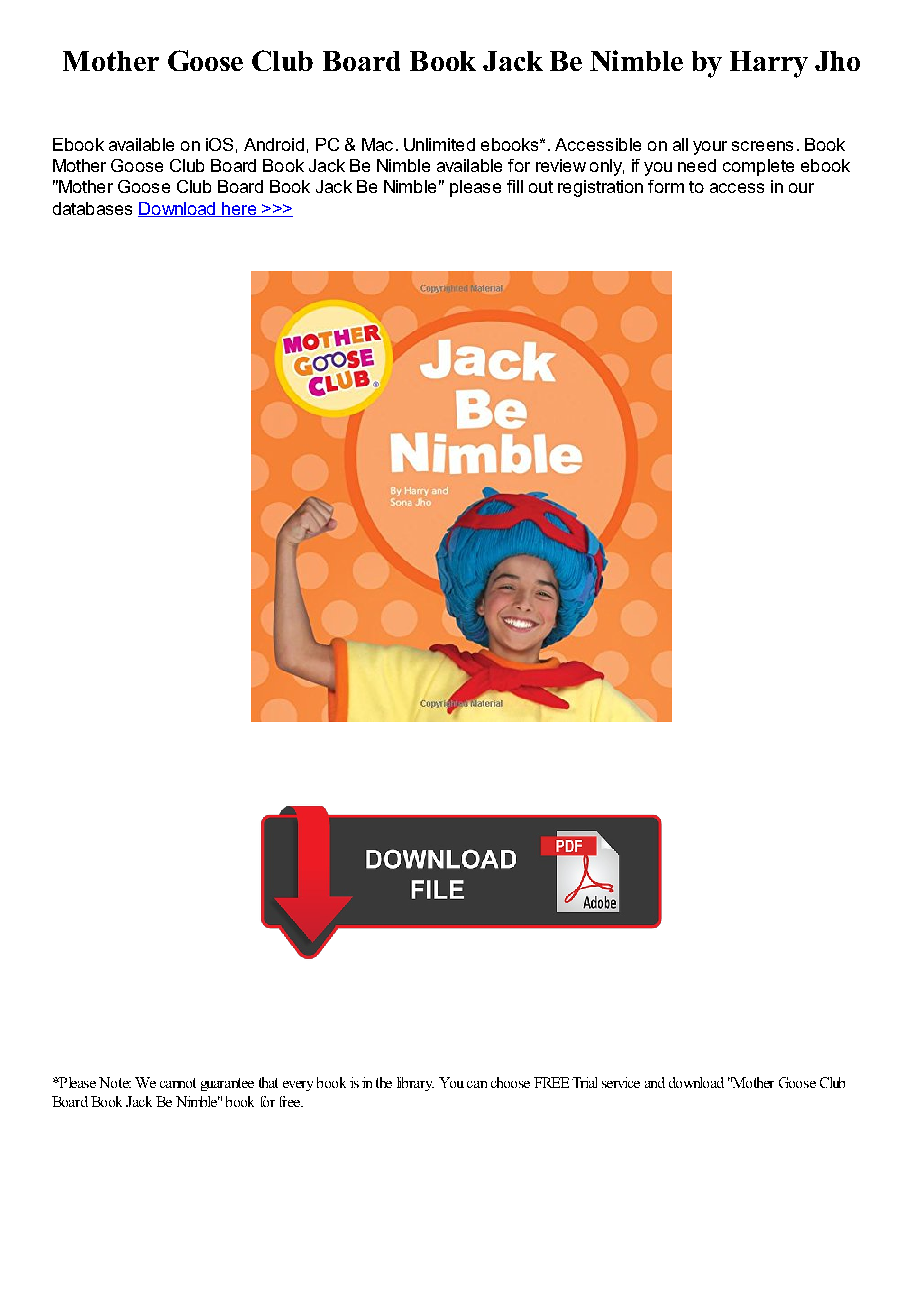 The height and width of the screenshot is (1308, 924). What do you see at coordinates (600, 188) in the screenshot?
I see `registration` at bounding box center [600, 188].
